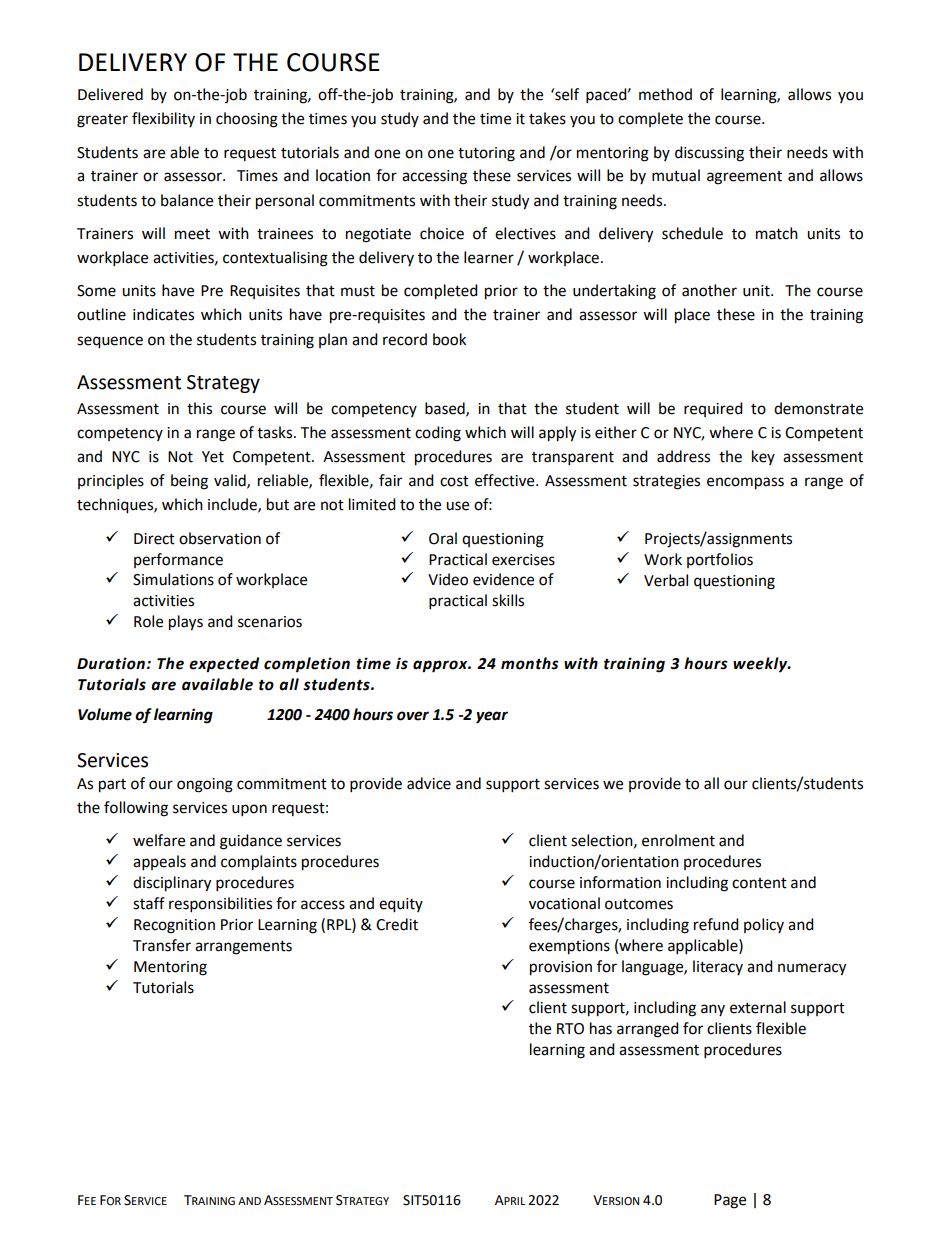  I want to click on flexibility, so click(163, 119).
